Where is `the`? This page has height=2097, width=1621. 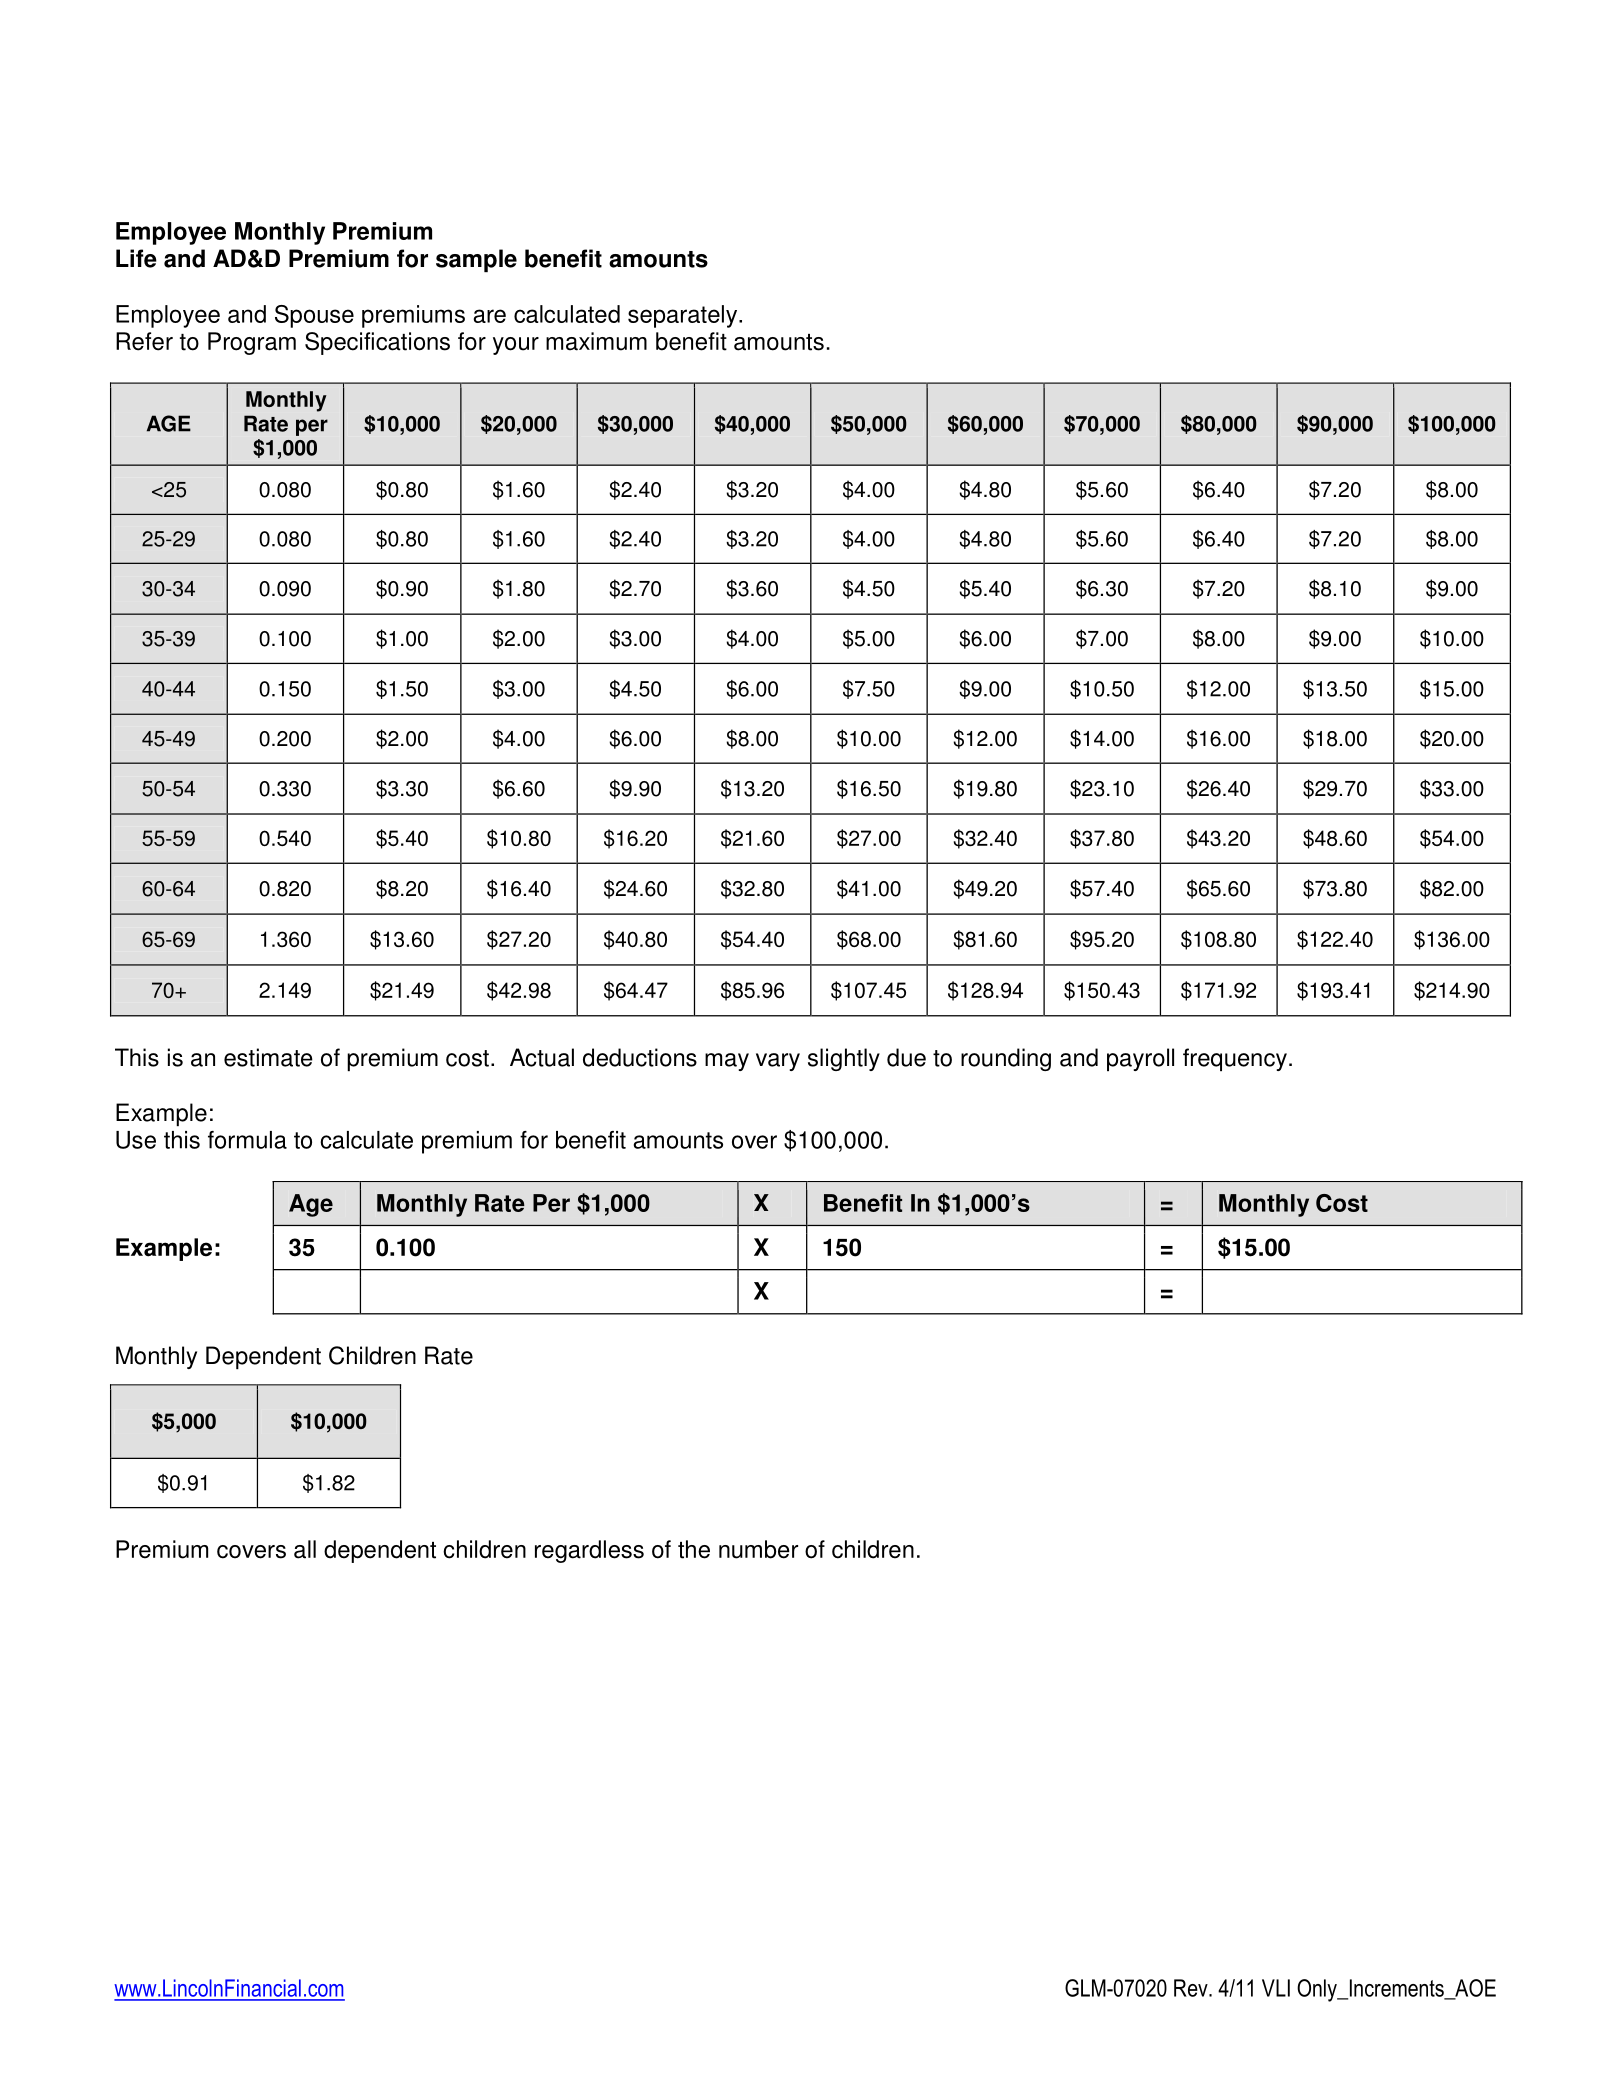
the is located at coordinates (694, 1549).
